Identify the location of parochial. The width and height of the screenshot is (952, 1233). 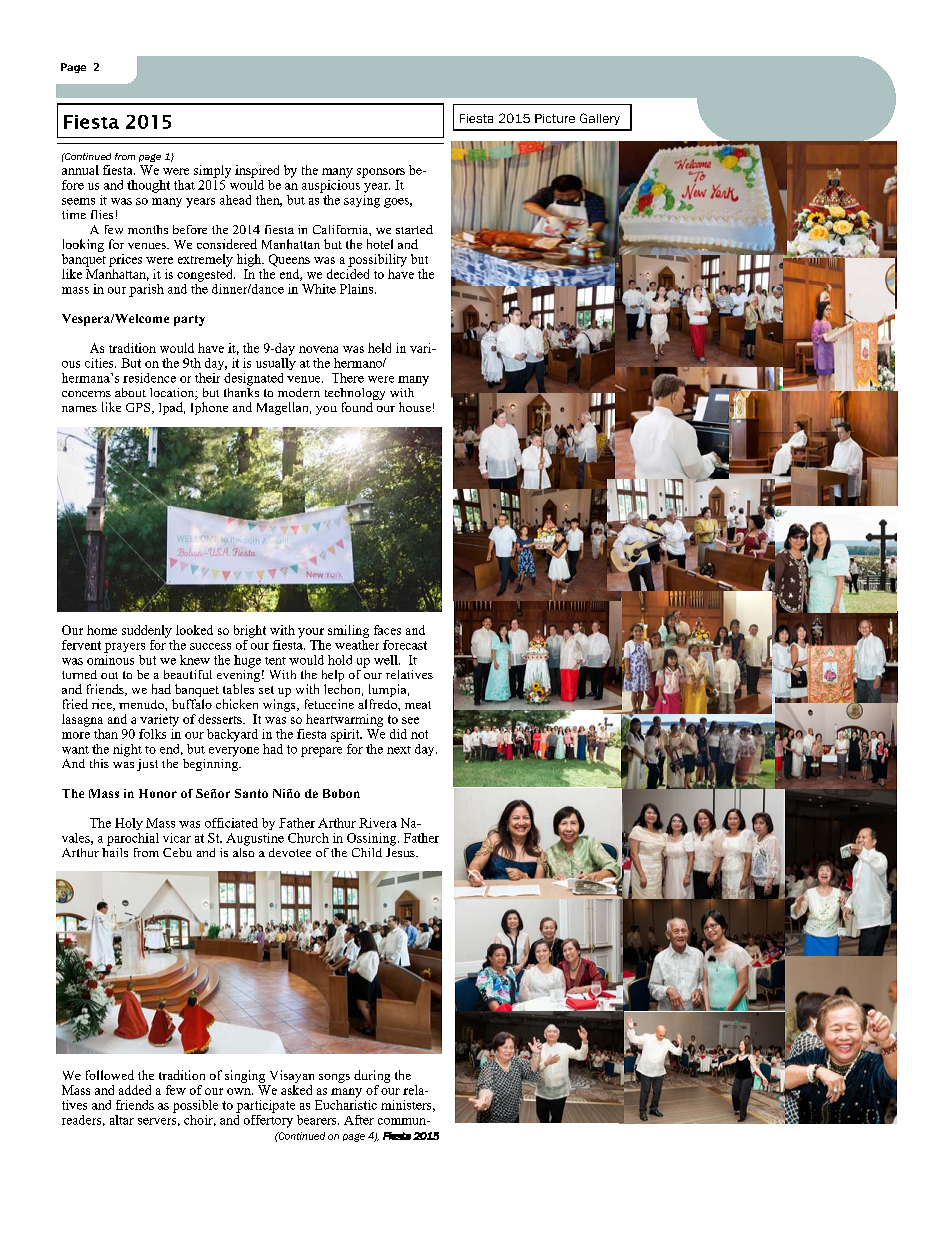
(133, 839).
